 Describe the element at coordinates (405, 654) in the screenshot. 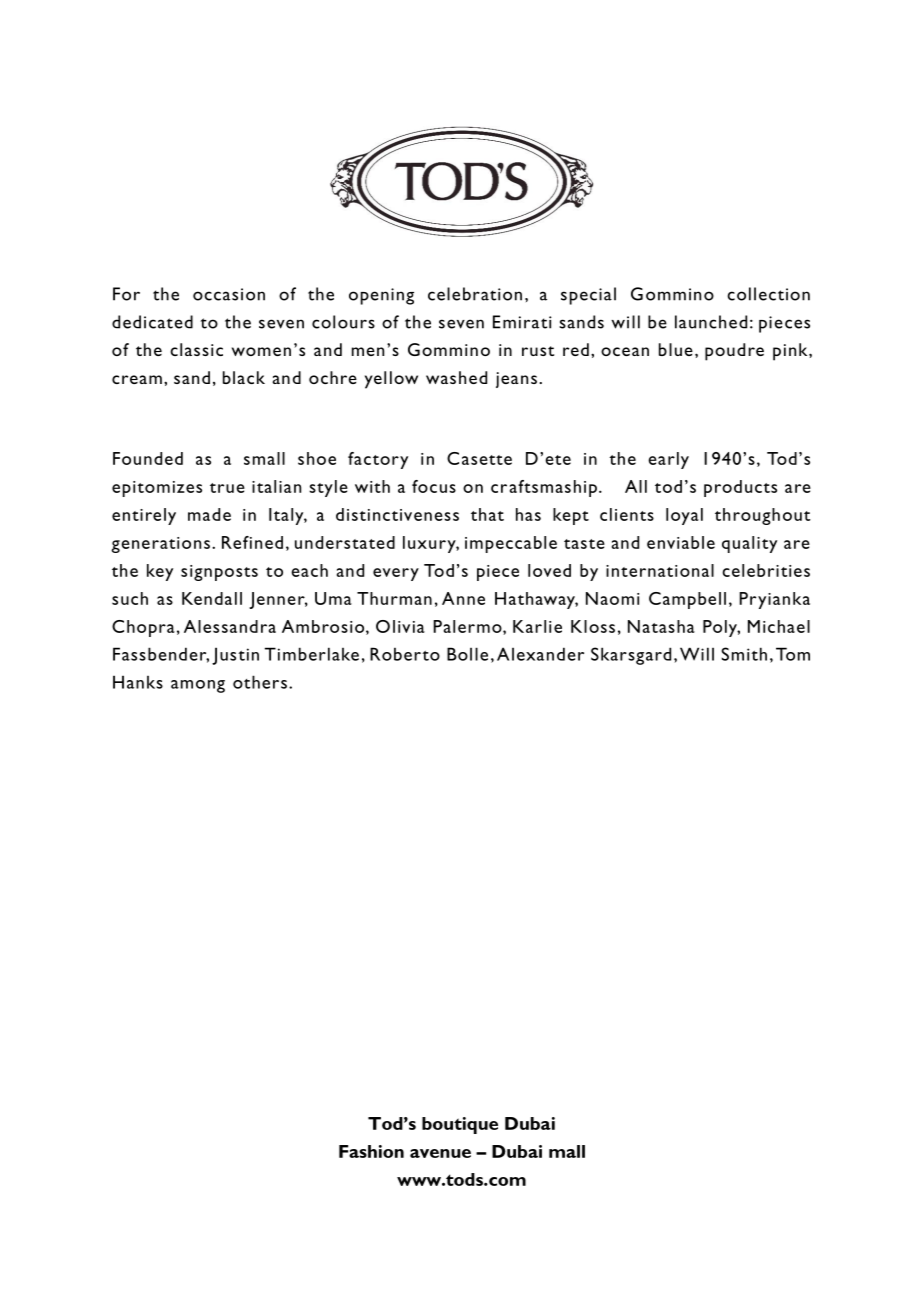

I see `Roberto` at that location.
